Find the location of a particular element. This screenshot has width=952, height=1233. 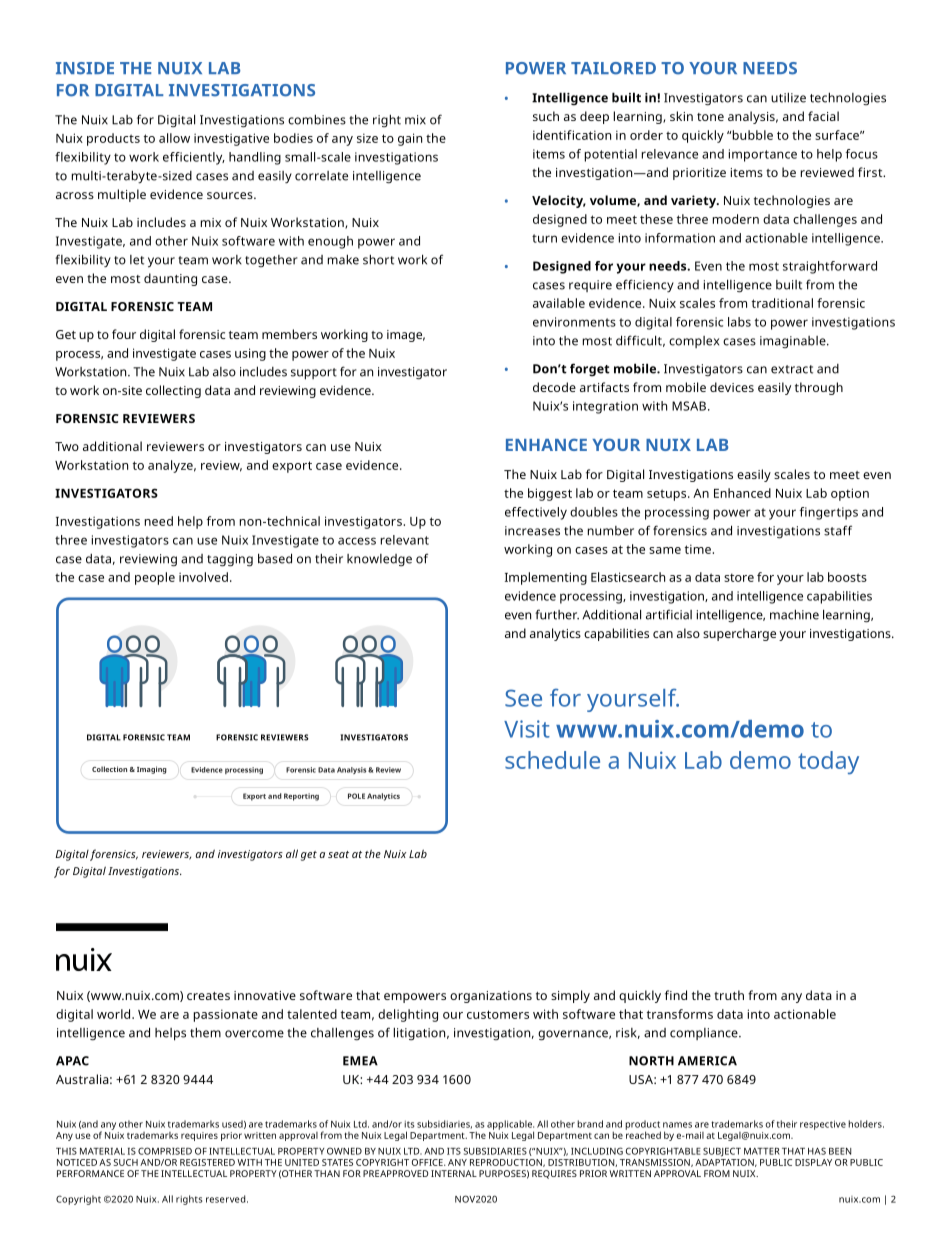

Imaging is located at coordinates (152, 770).
